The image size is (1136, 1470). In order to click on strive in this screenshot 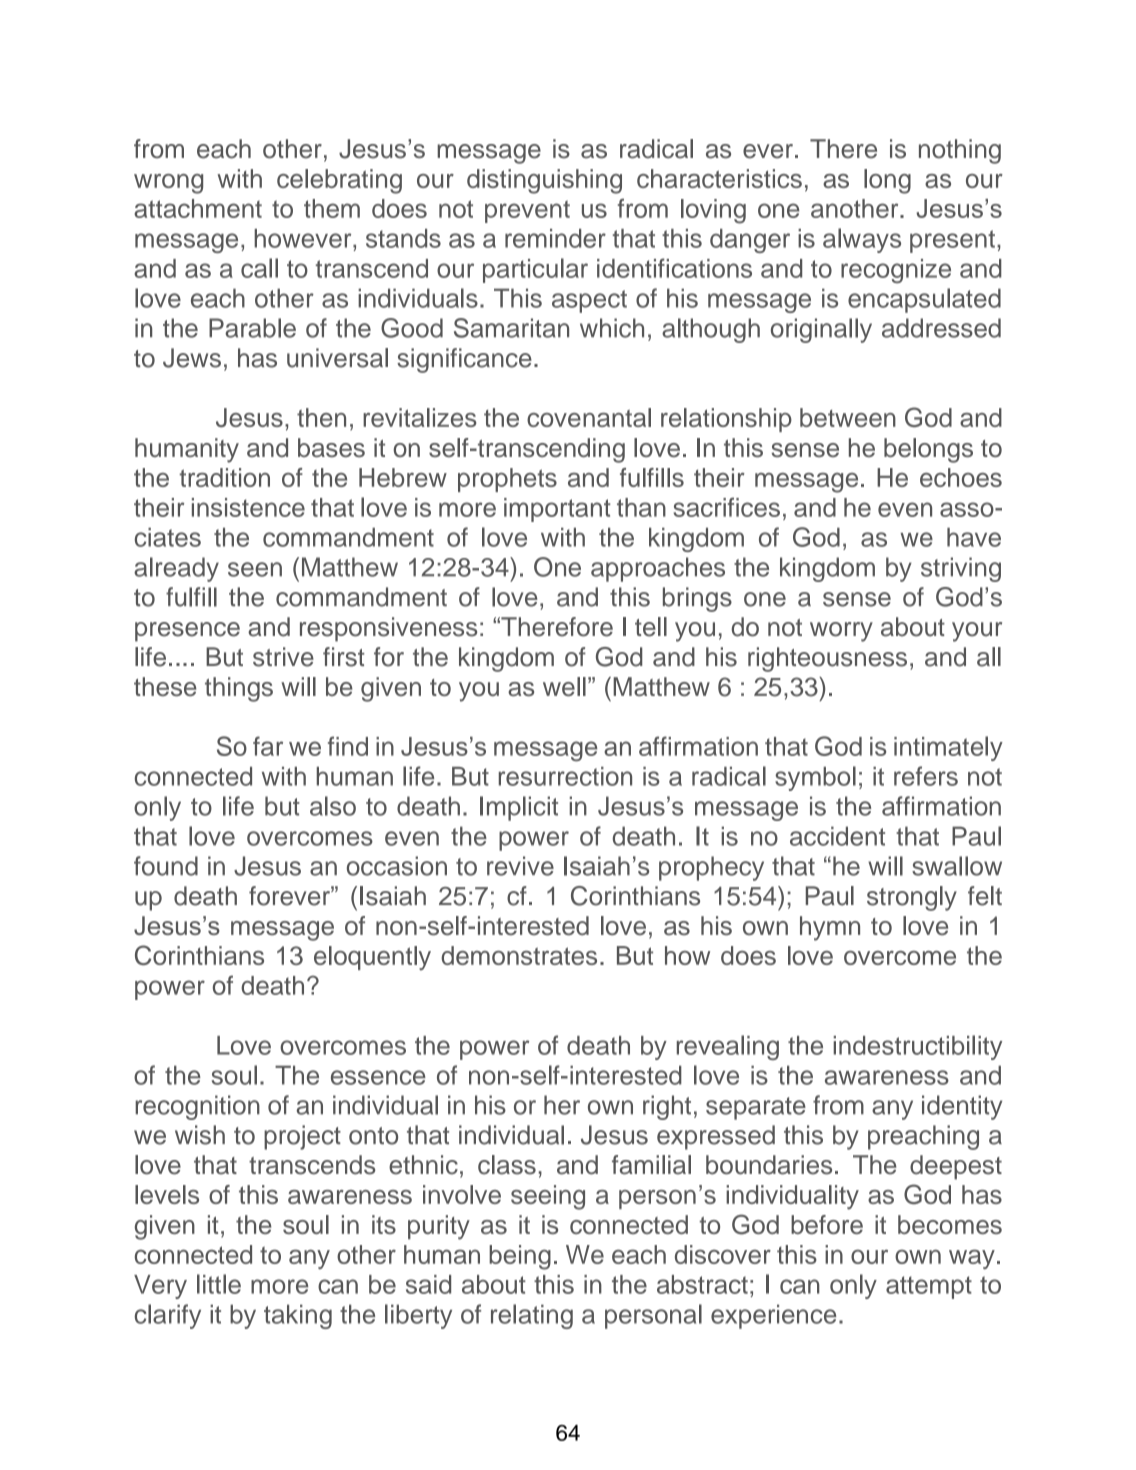, I will do `click(283, 657)`.
